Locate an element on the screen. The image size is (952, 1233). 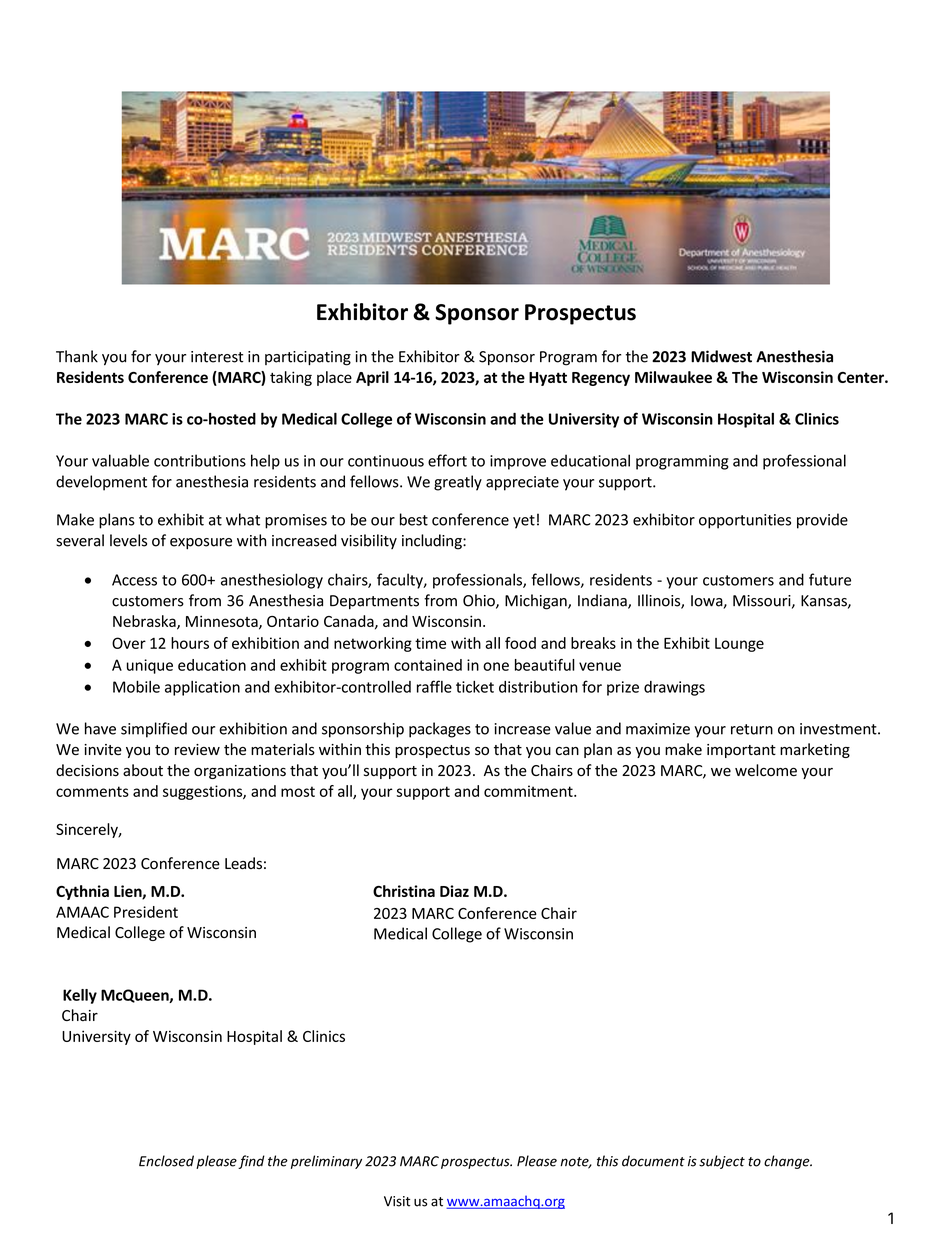
Enclosed is located at coordinates (166, 1161).
